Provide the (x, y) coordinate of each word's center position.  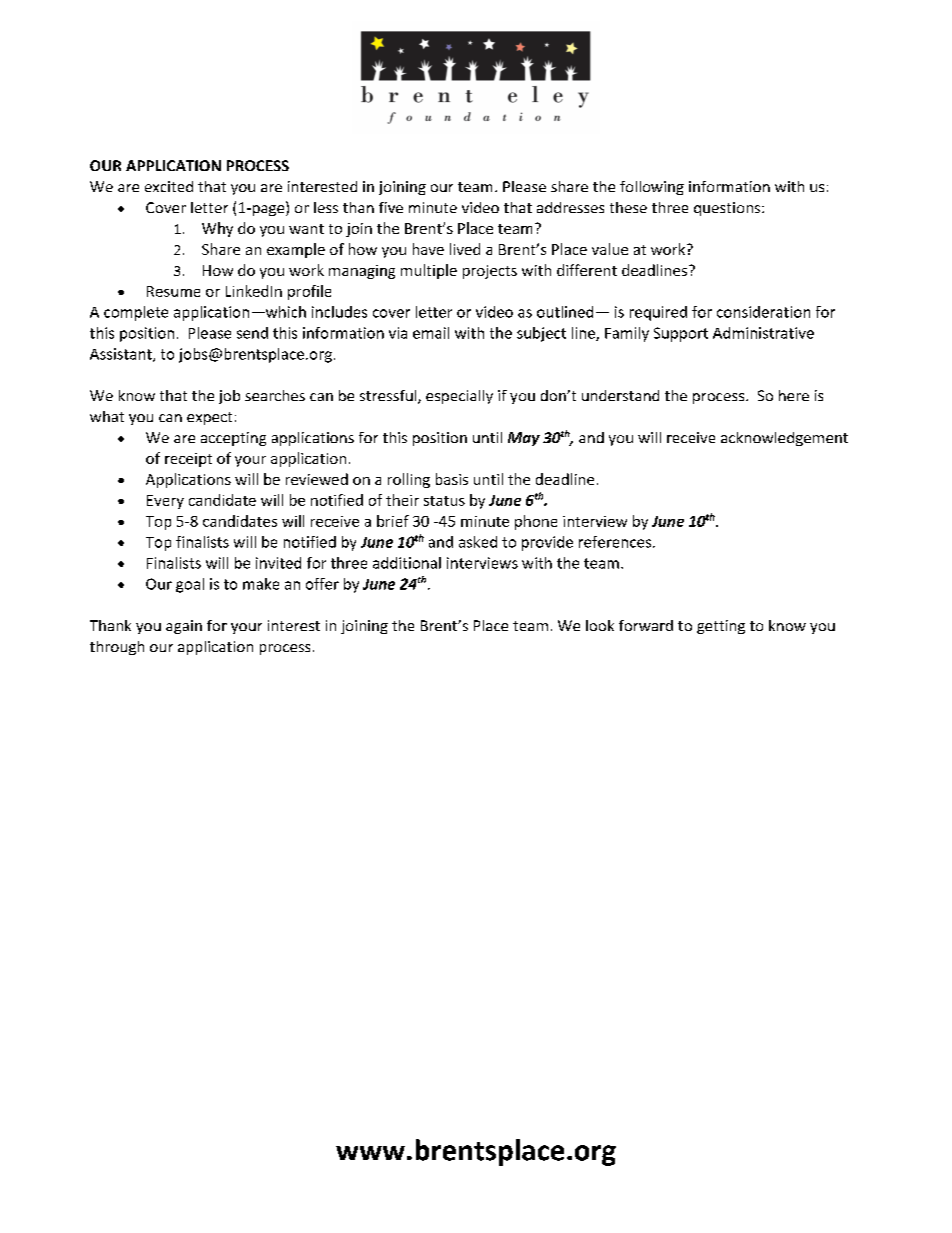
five (391, 207)
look (600, 625)
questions (728, 209)
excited (169, 186)
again (184, 627)
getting (721, 627)
